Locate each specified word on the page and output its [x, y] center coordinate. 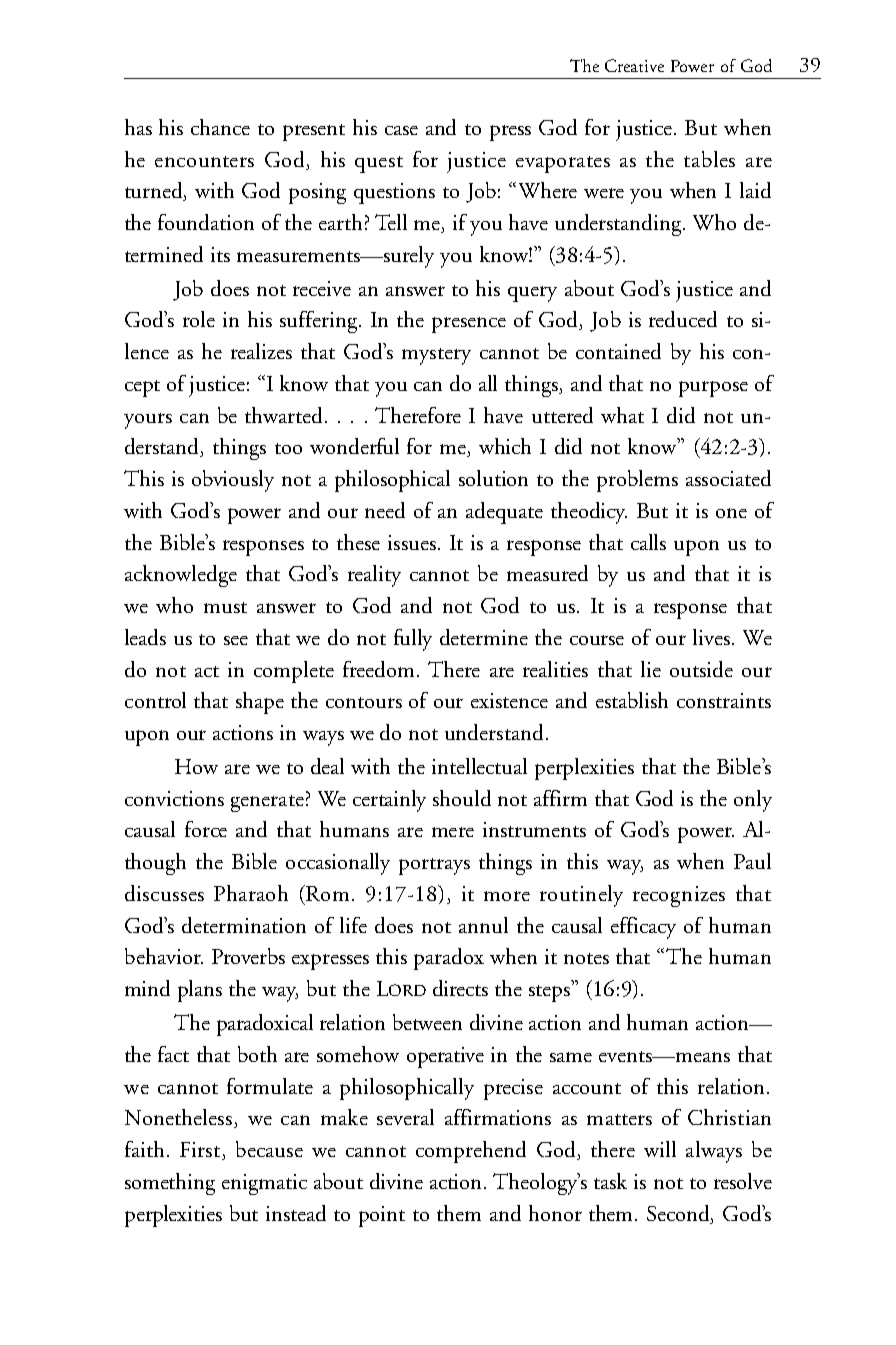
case [401, 130]
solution [493, 478]
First [201, 1151]
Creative [634, 65]
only [753, 801]
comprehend [471, 1152]
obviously [233, 481]
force [206, 829]
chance [220, 127]
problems [637, 481]
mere [453, 832]
